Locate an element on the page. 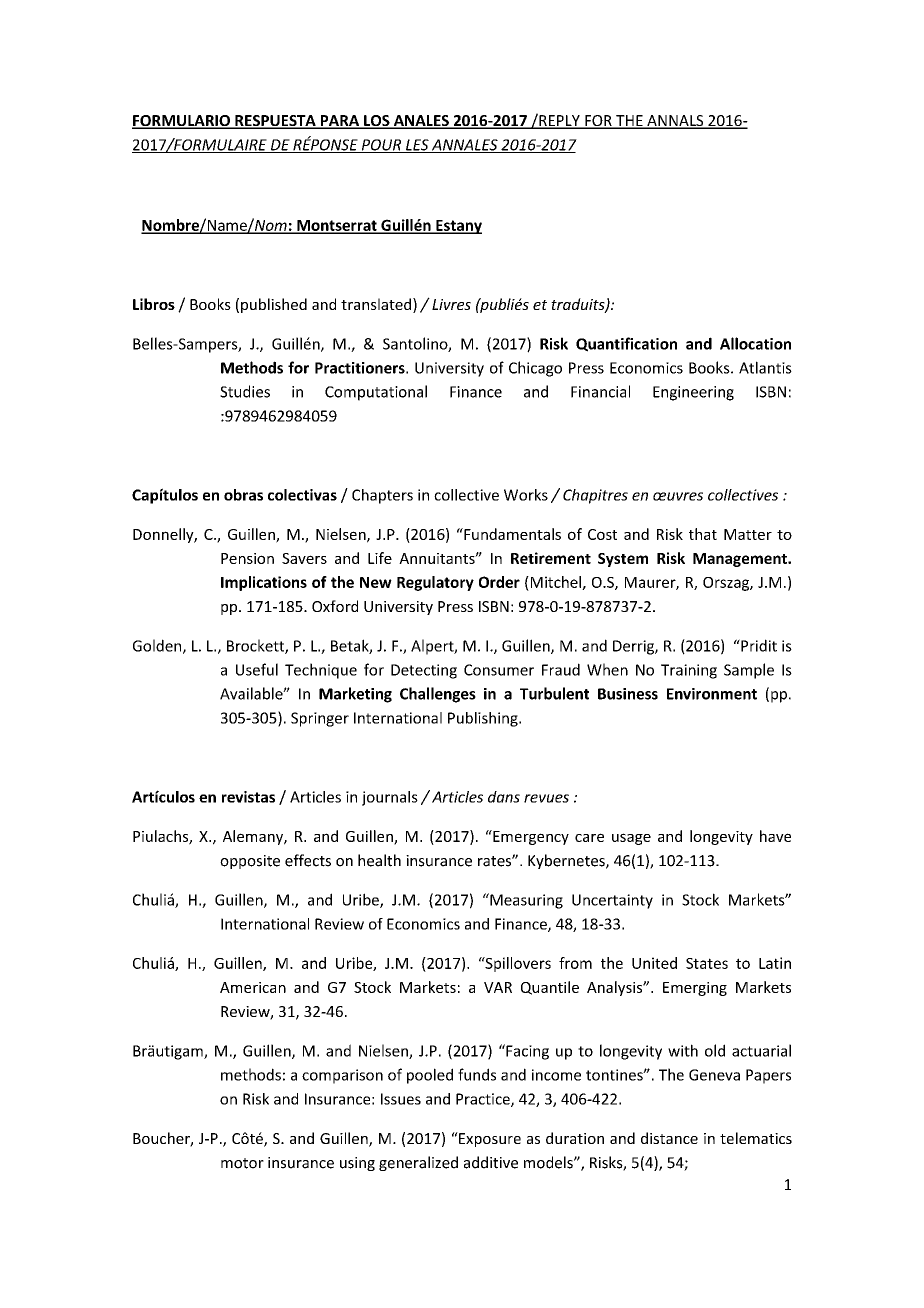 The image size is (924, 1308). RESPUESTA is located at coordinates (275, 122).
